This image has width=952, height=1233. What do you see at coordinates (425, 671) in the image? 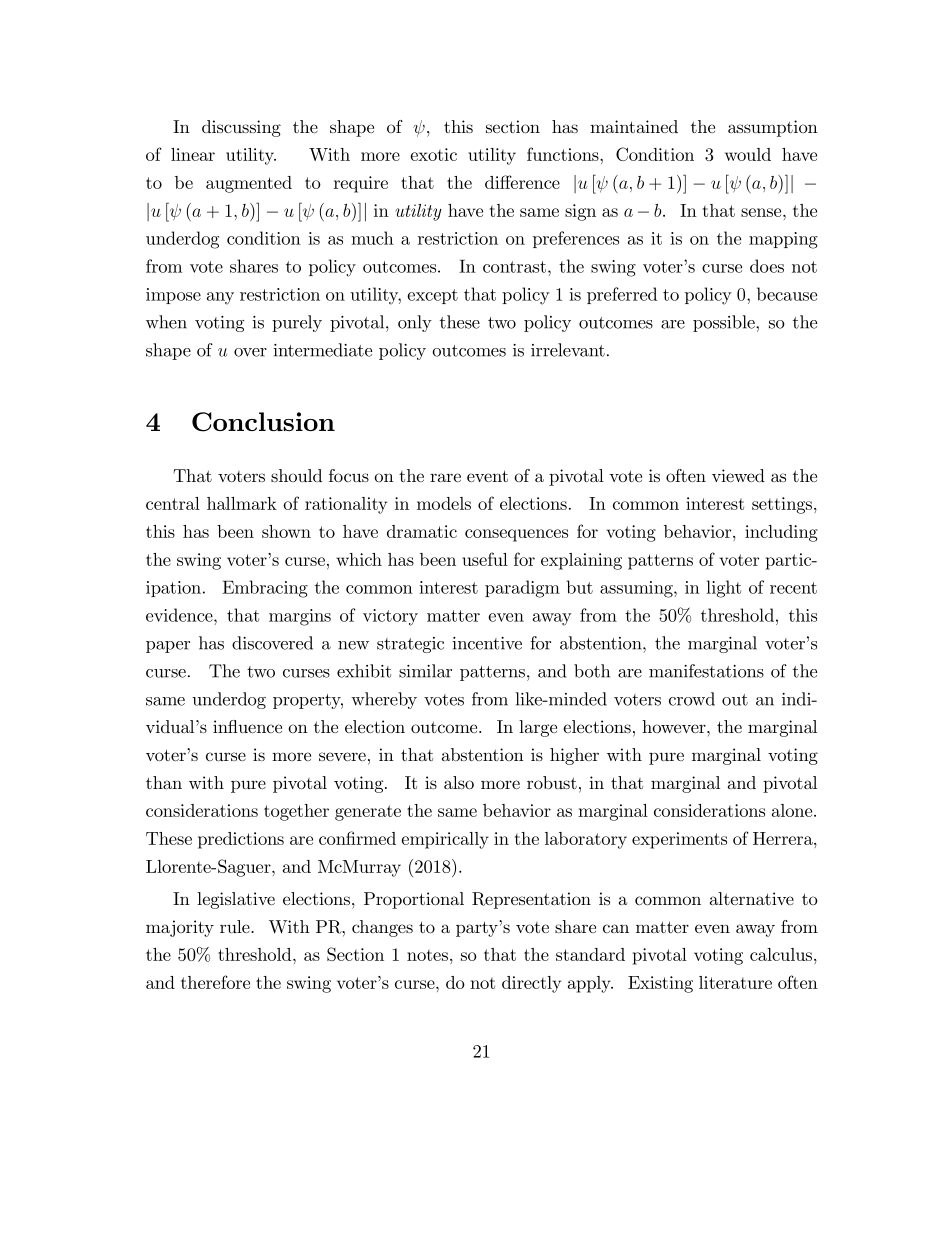
I see `similar` at bounding box center [425, 671].
